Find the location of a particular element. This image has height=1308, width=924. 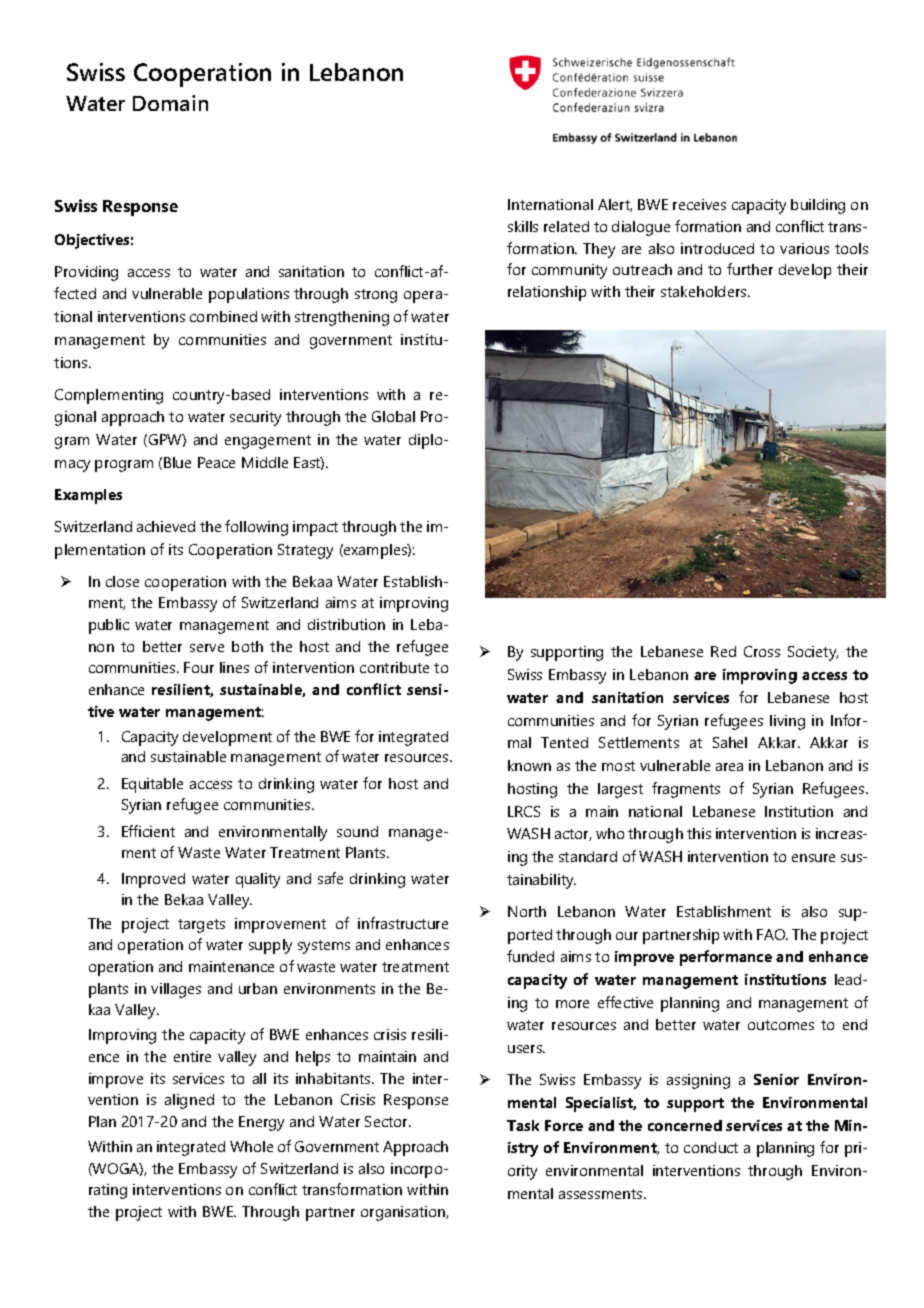

skills is located at coordinates (523, 226).
